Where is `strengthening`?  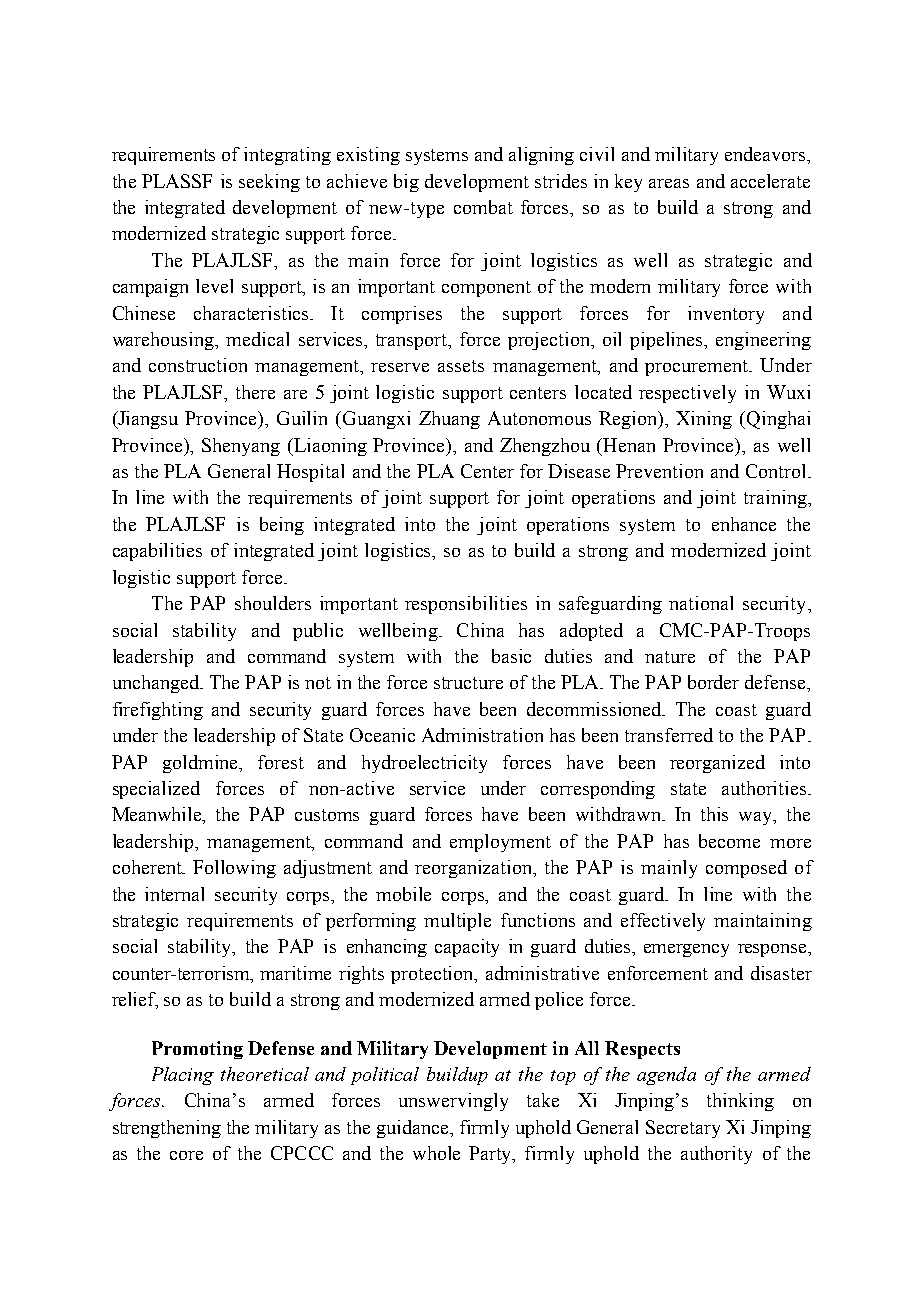 strengthening is located at coordinates (167, 1129).
